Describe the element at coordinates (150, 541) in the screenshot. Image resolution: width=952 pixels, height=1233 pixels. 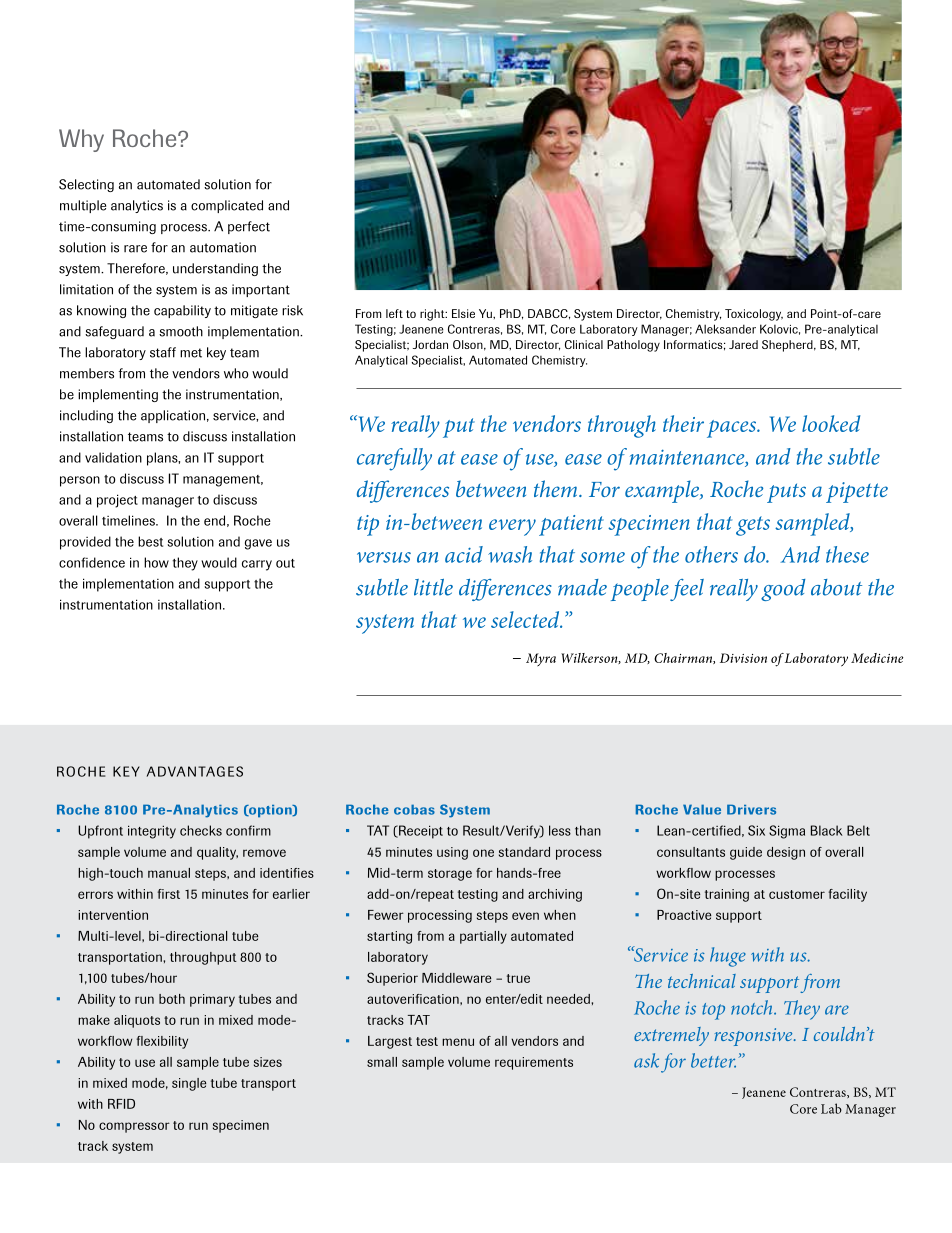
I see `best` at that location.
